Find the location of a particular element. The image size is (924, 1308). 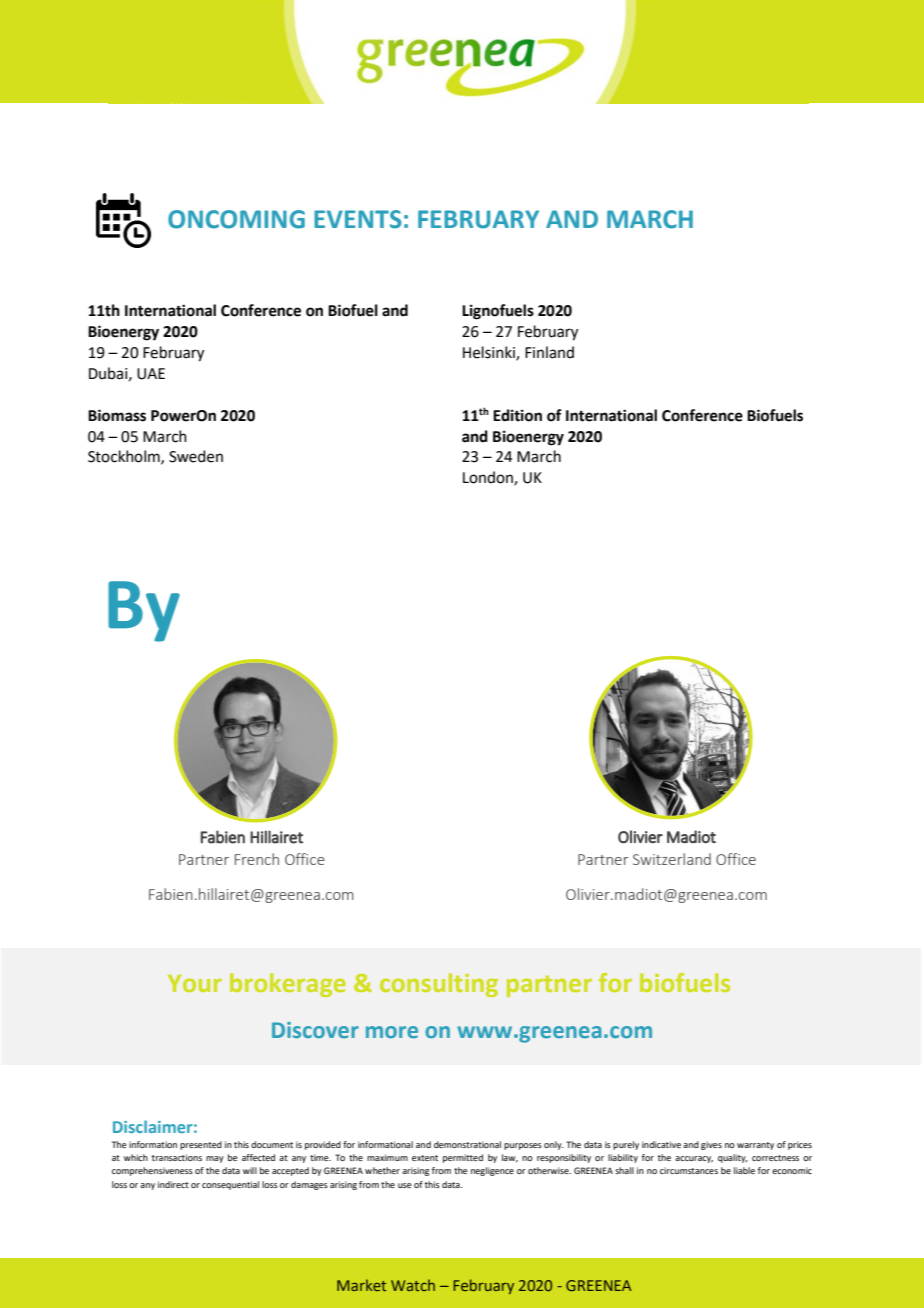

Your is located at coordinates (195, 983).
